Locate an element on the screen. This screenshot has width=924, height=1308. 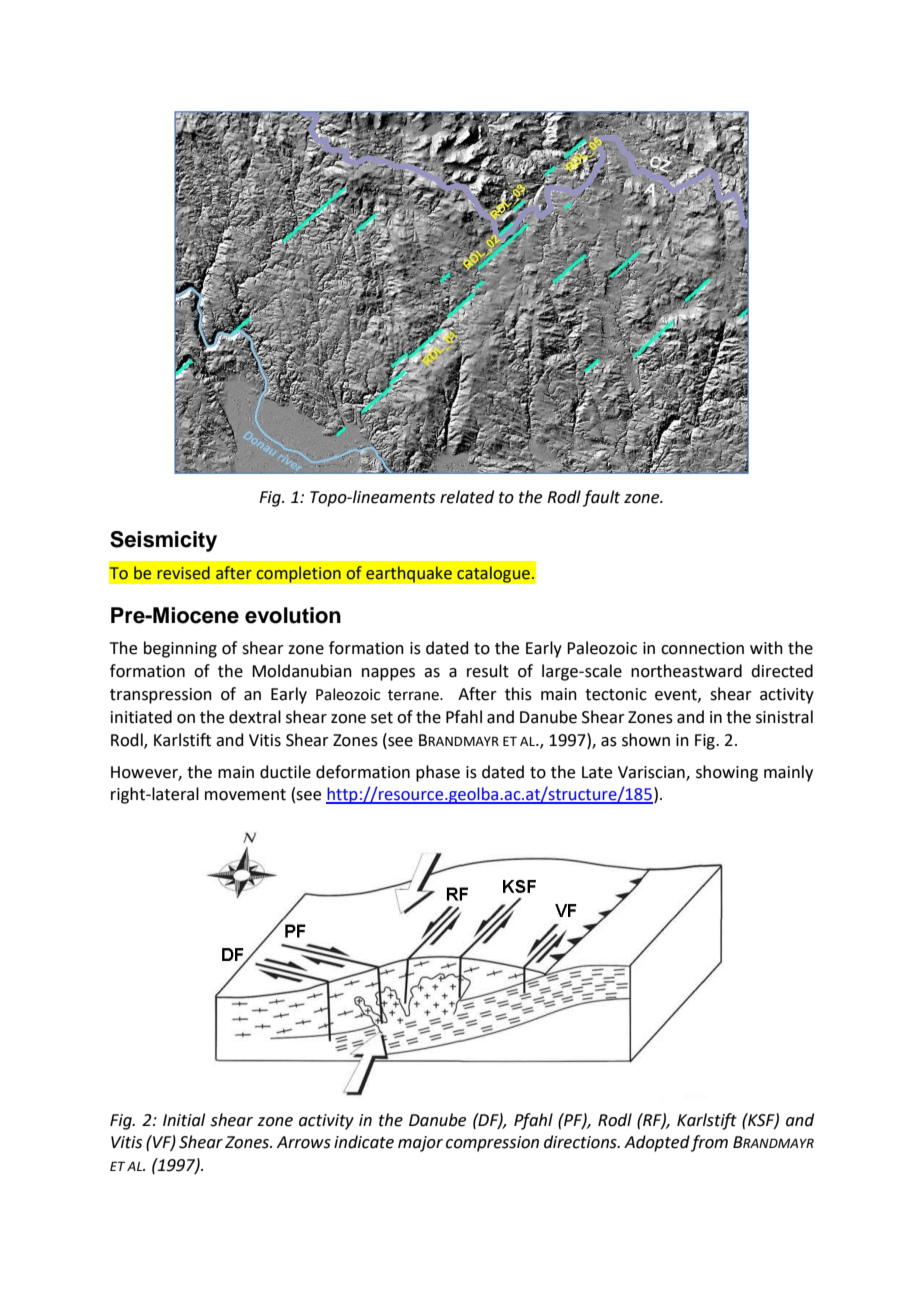
showing is located at coordinates (727, 773).
